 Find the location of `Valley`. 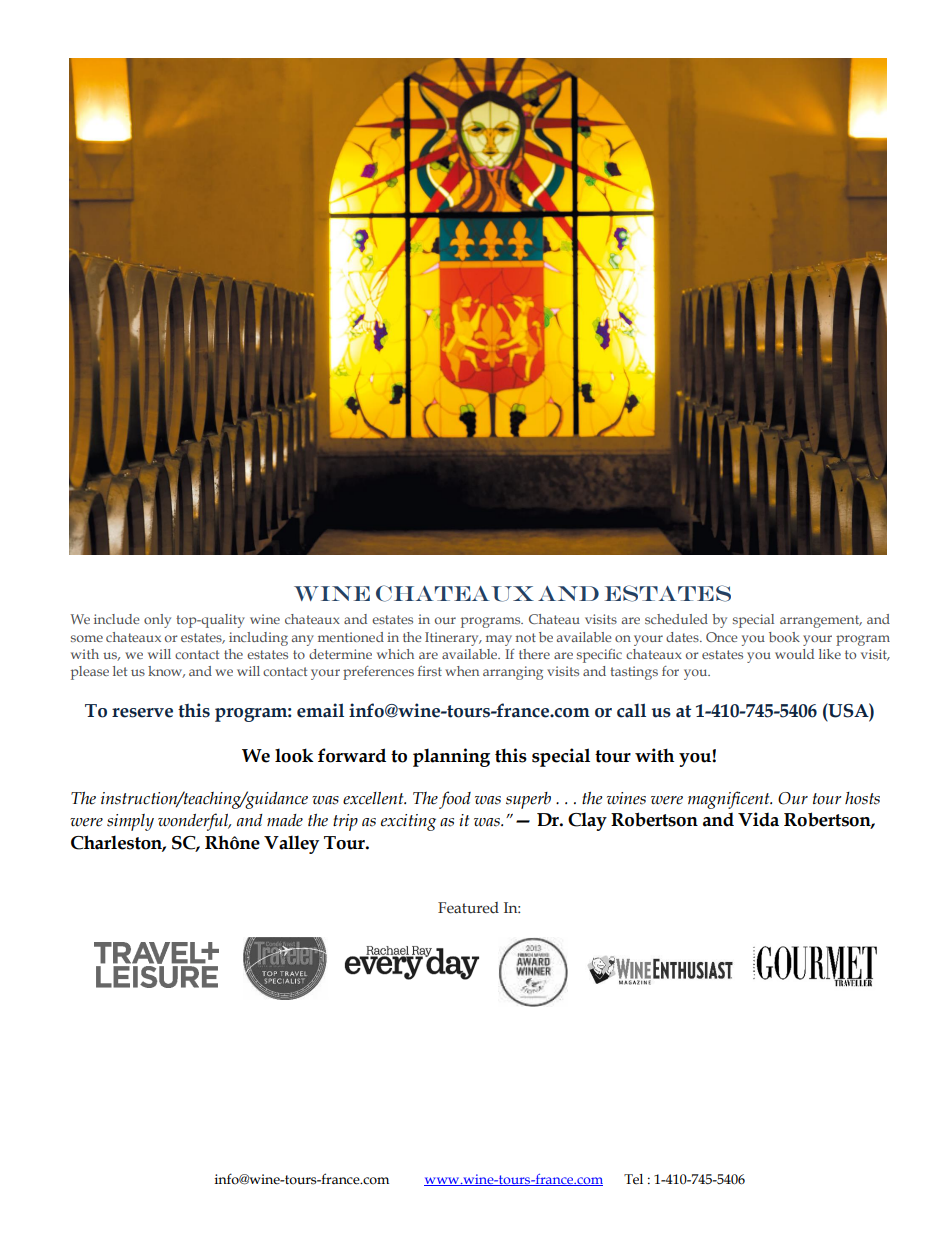

Valley is located at coordinates (291, 844).
